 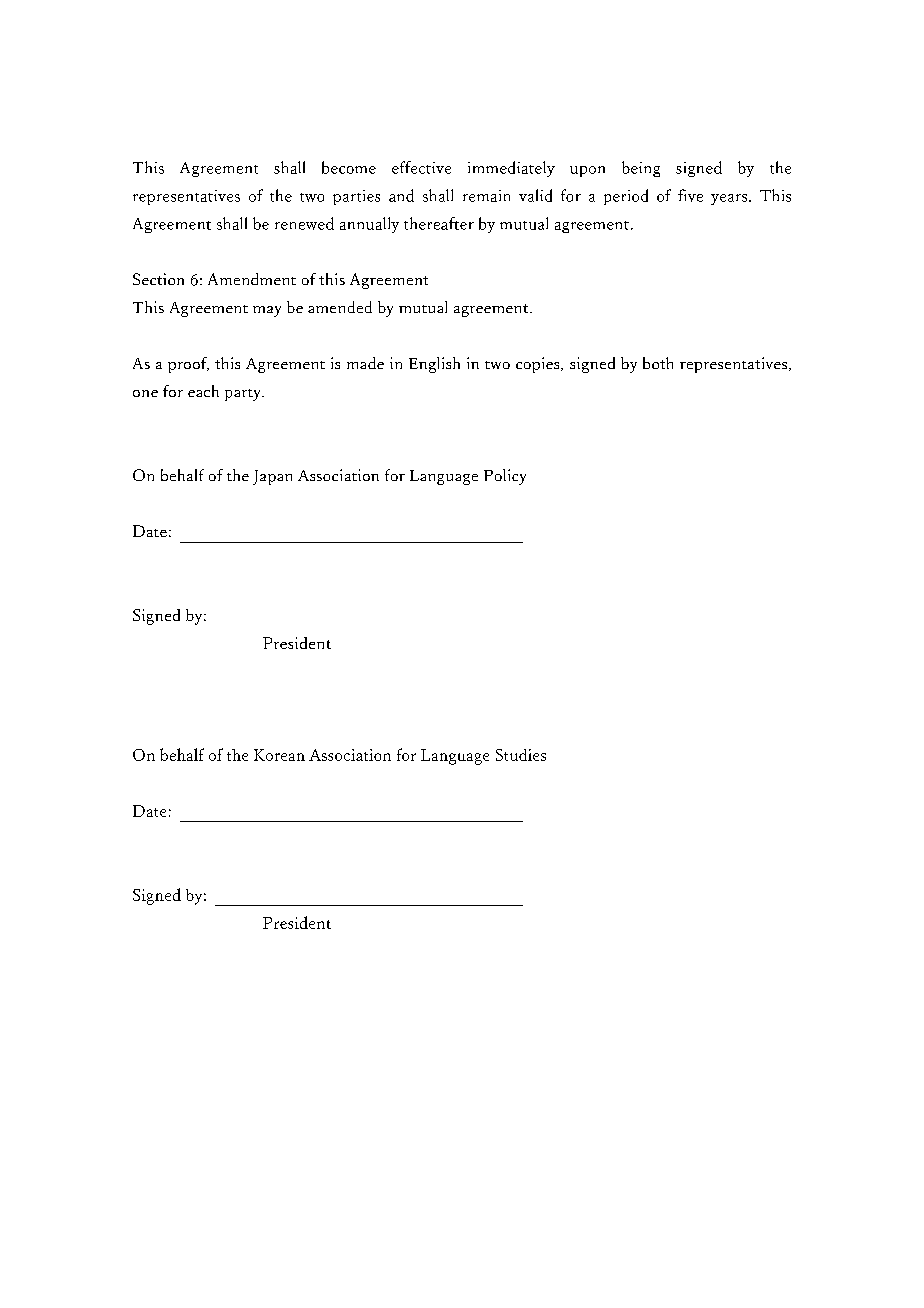 What do you see at coordinates (690, 195) in the screenshot?
I see `five` at bounding box center [690, 195].
